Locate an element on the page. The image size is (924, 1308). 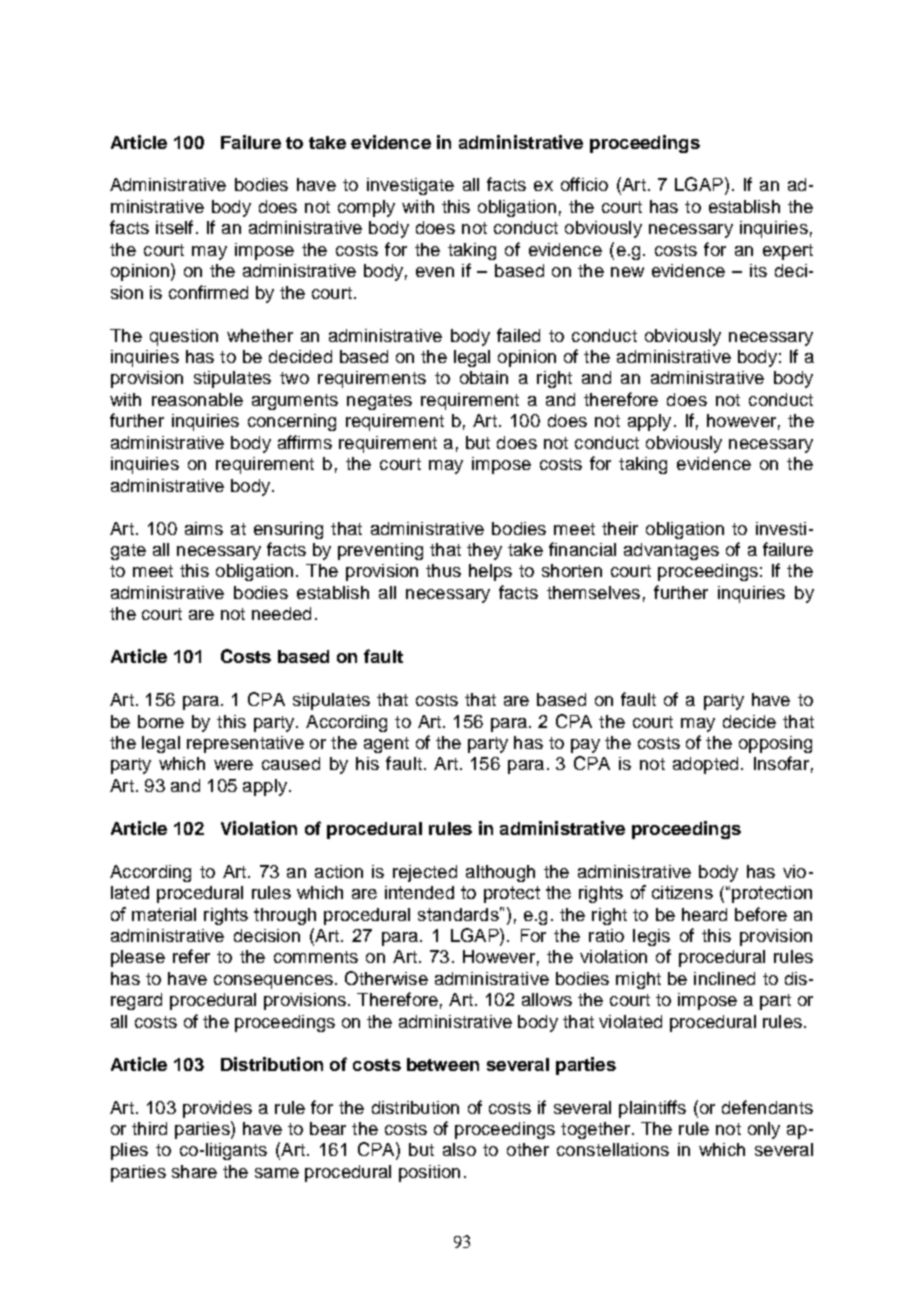
they is located at coordinates (484, 551).
